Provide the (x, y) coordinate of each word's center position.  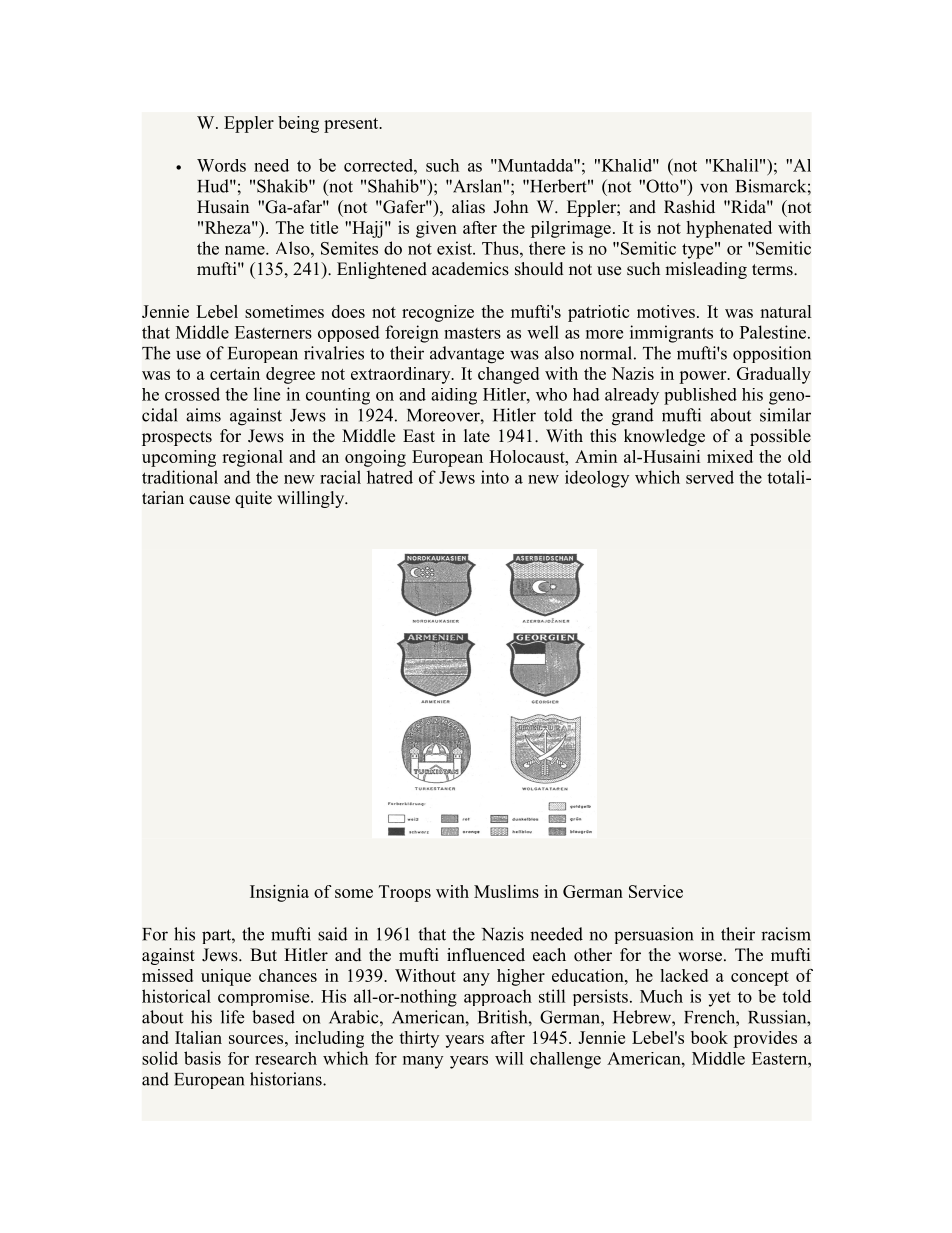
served (710, 477)
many (423, 1062)
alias (468, 206)
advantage (467, 355)
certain (235, 373)
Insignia (279, 893)
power (704, 377)
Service (656, 891)
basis (202, 1058)
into (495, 477)
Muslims (506, 891)
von (714, 188)
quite (253, 499)
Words (221, 165)
